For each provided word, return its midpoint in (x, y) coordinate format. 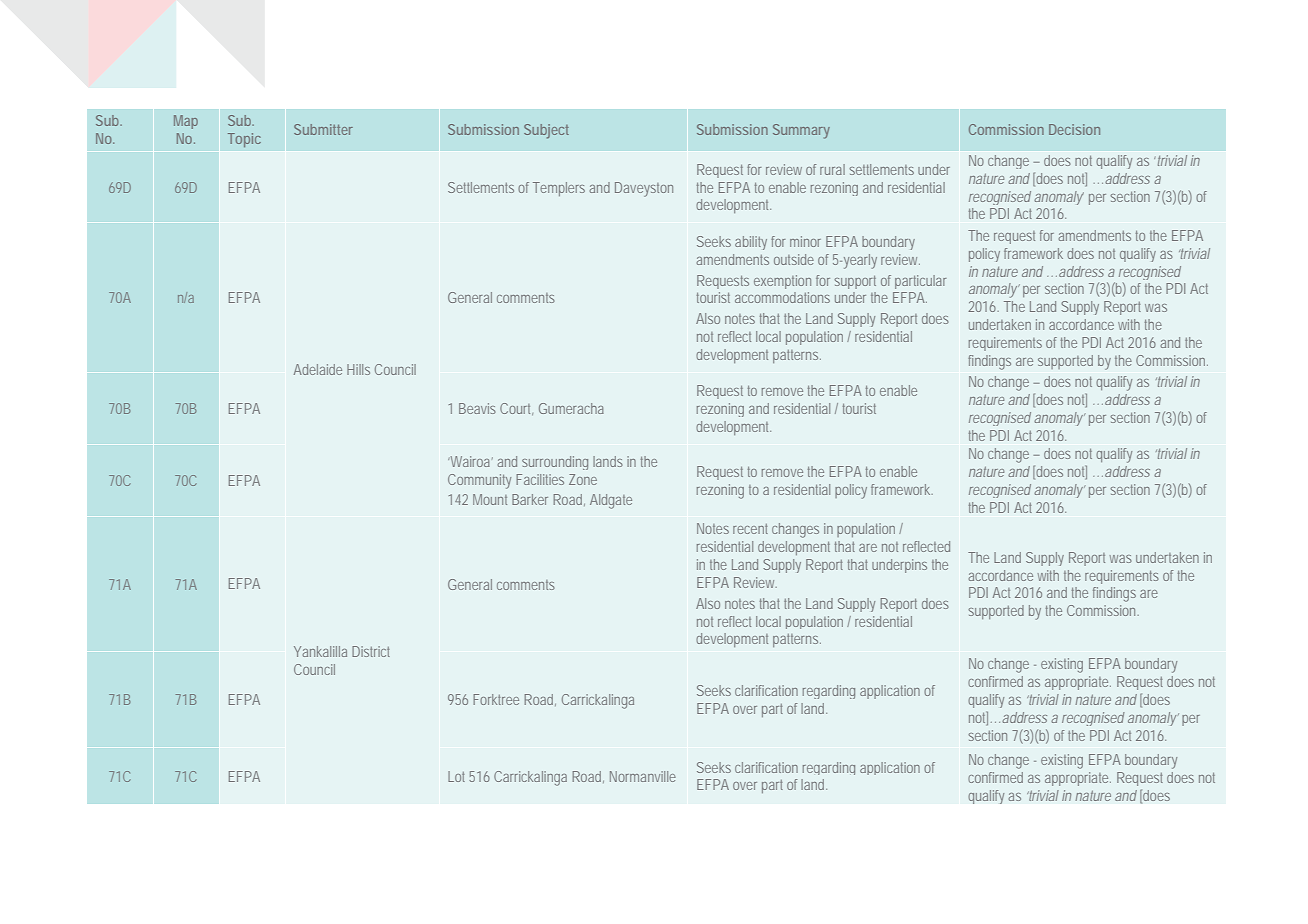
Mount (490, 499)
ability (751, 243)
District (371, 651)
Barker (530, 499)
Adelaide (318, 369)
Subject (546, 131)
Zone (583, 479)
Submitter (323, 129)
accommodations (782, 297)
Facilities (540, 479)
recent (750, 529)
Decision (1074, 129)
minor (805, 241)
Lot (459, 776)
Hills (358, 369)
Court (516, 409)
